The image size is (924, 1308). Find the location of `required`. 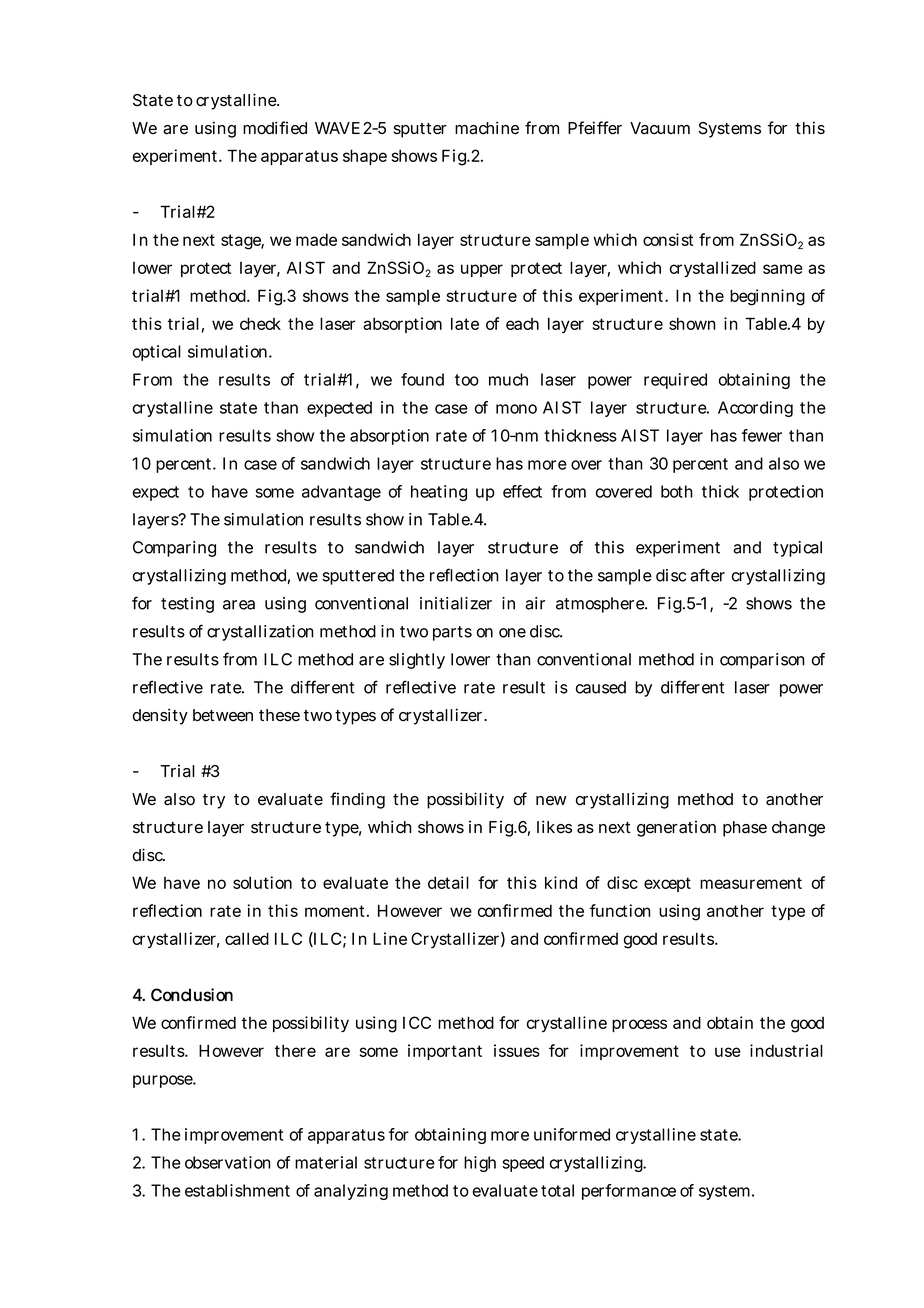

required is located at coordinates (675, 381).
